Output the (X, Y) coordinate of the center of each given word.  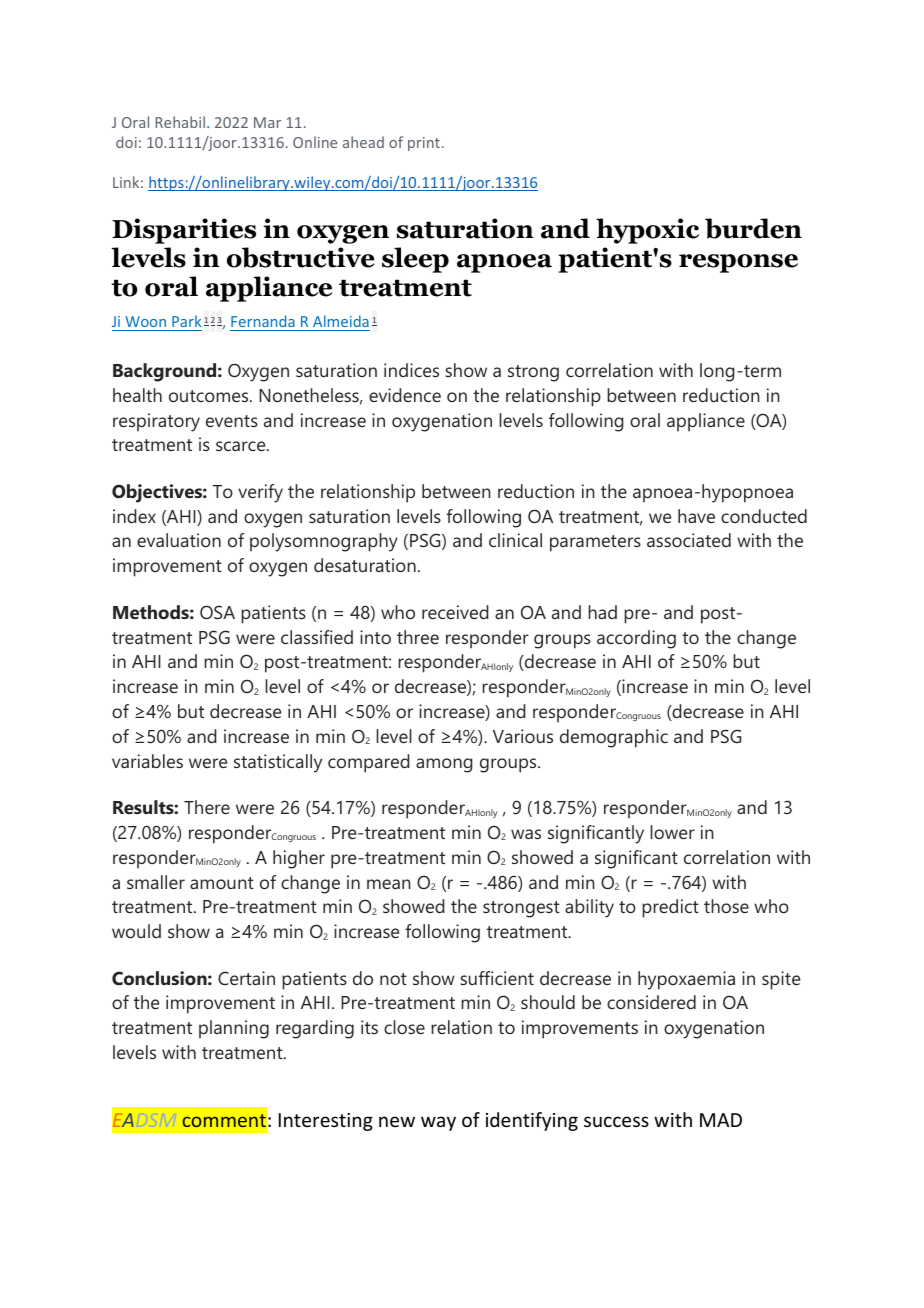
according (636, 639)
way (438, 1123)
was (526, 834)
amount (222, 883)
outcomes (210, 396)
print (424, 144)
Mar (267, 122)
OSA (217, 612)
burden (753, 228)
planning (234, 1029)
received (455, 612)
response (738, 263)
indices (411, 370)
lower (672, 832)
